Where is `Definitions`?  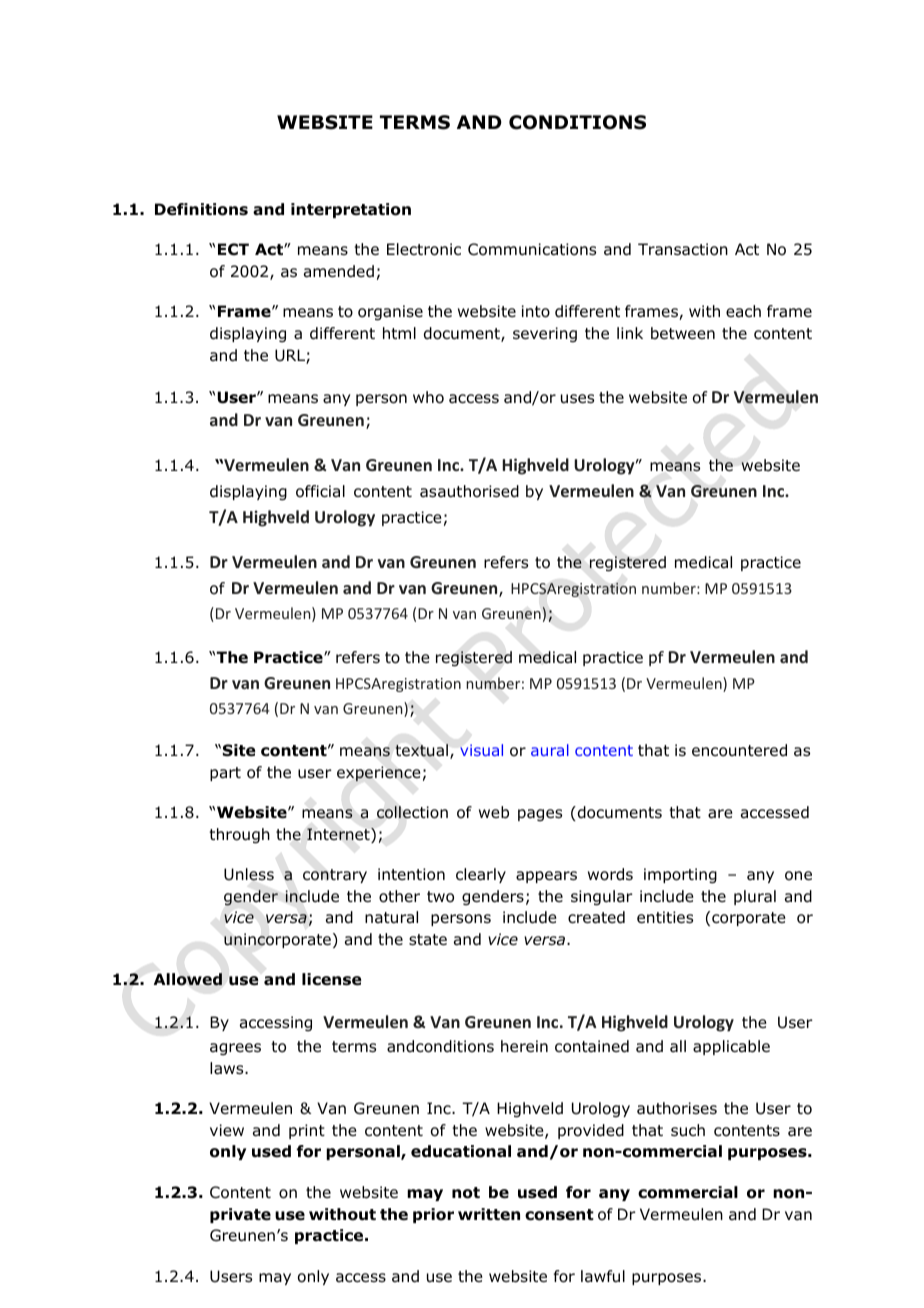 Definitions is located at coordinates (201, 209).
